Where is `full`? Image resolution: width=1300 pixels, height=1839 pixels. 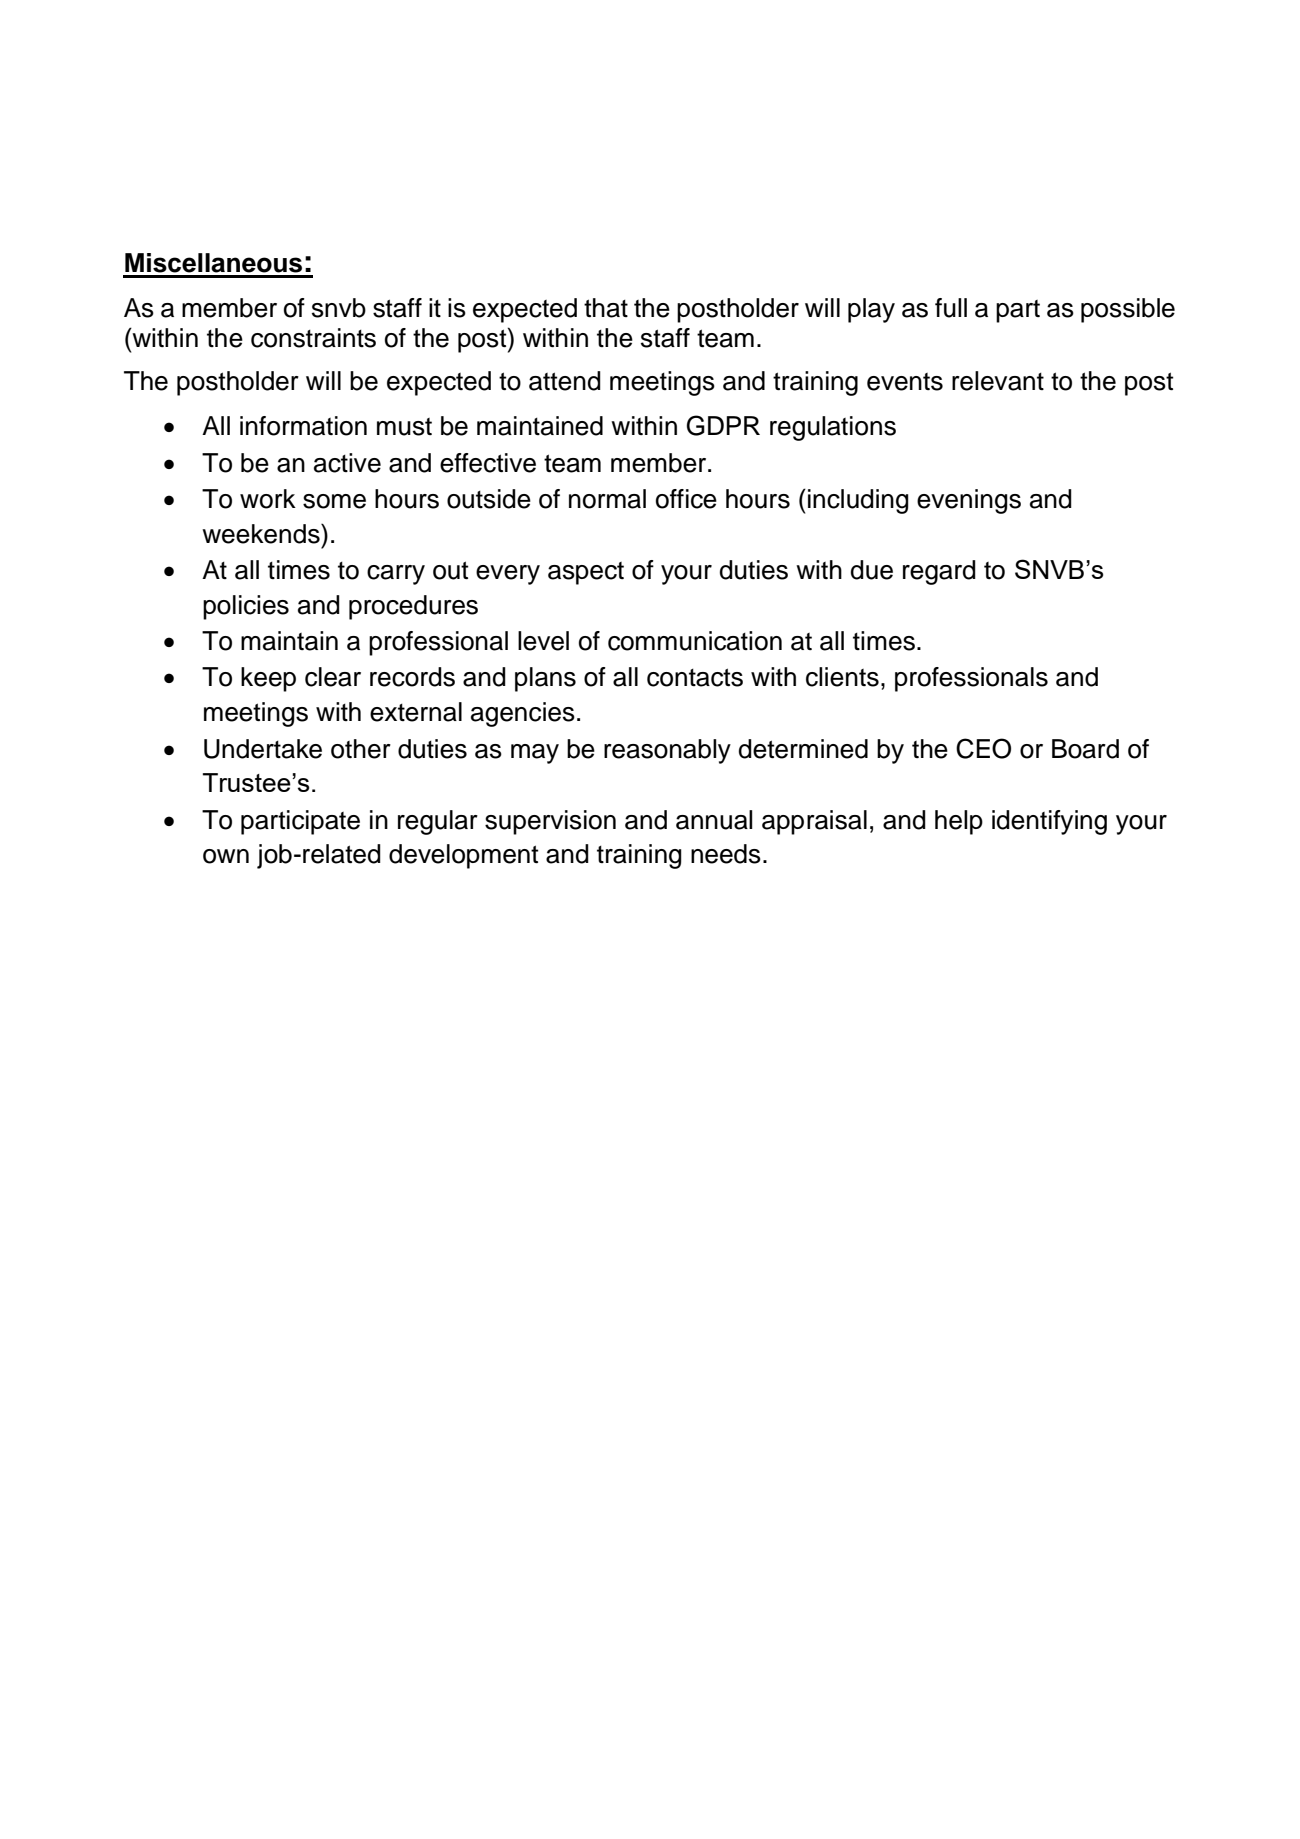
full is located at coordinates (951, 308).
